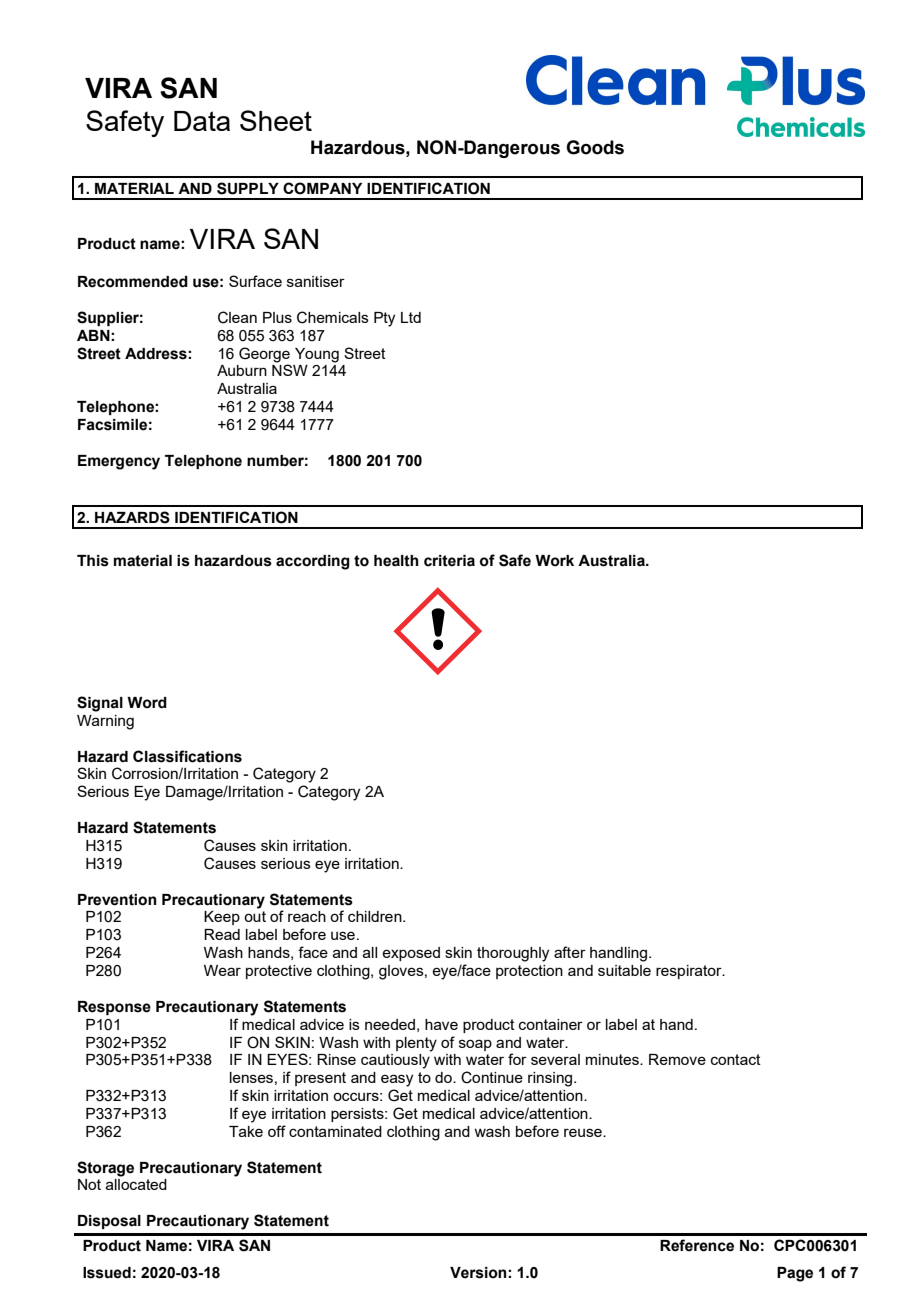  What do you see at coordinates (222, 970) in the screenshot?
I see `Wear` at bounding box center [222, 970].
